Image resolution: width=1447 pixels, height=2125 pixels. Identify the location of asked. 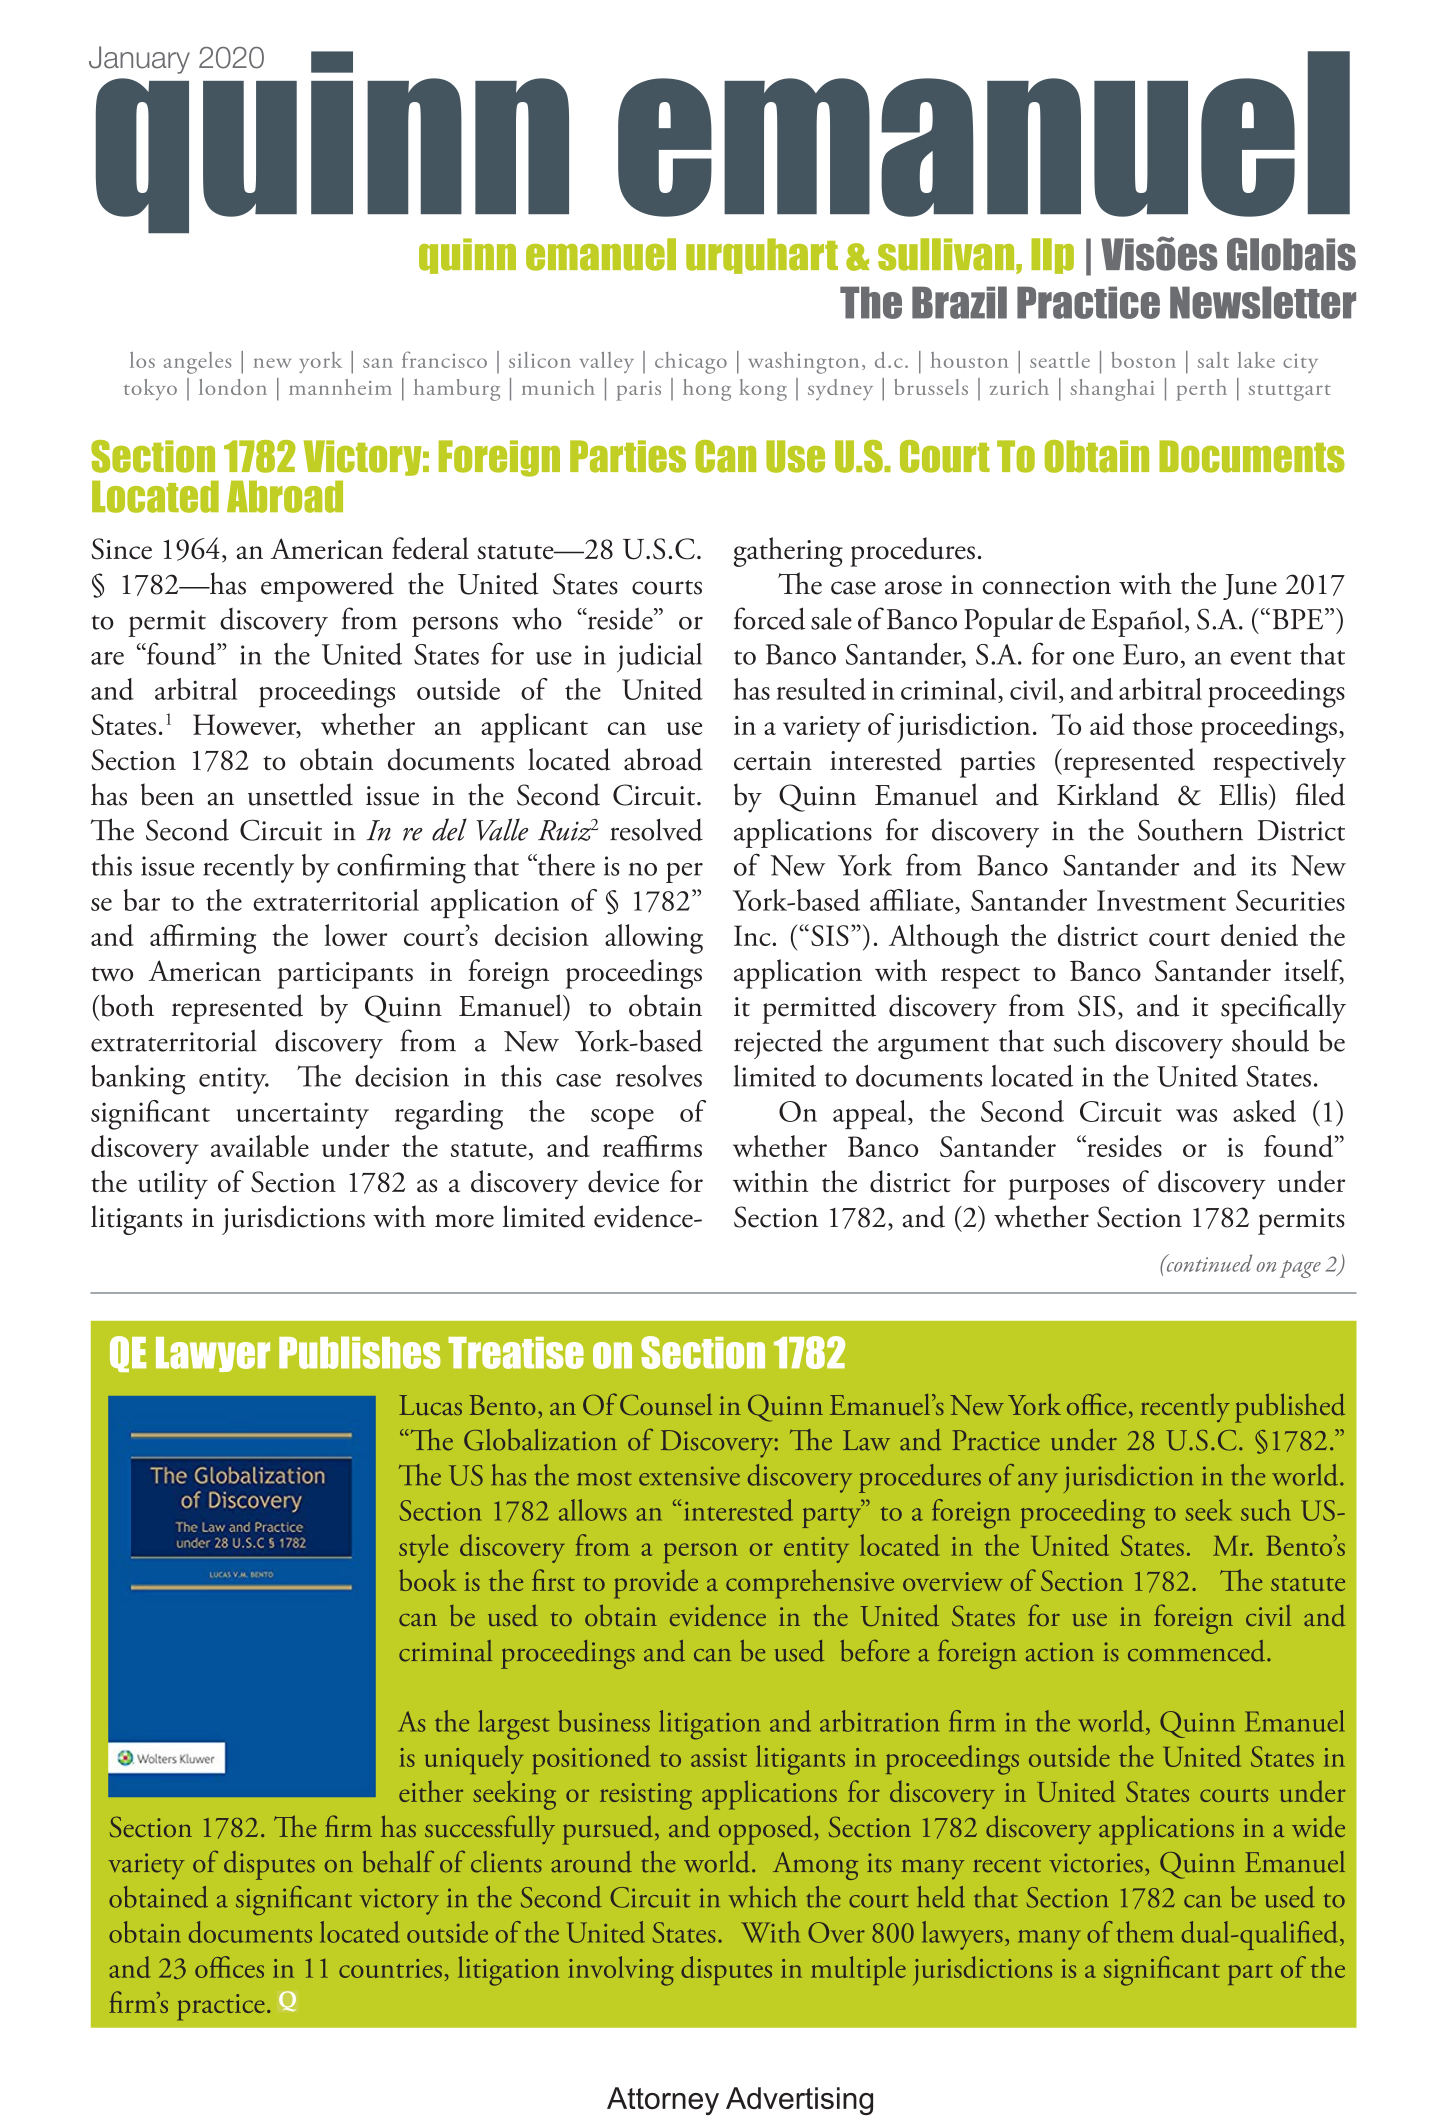
(1264, 1111).
